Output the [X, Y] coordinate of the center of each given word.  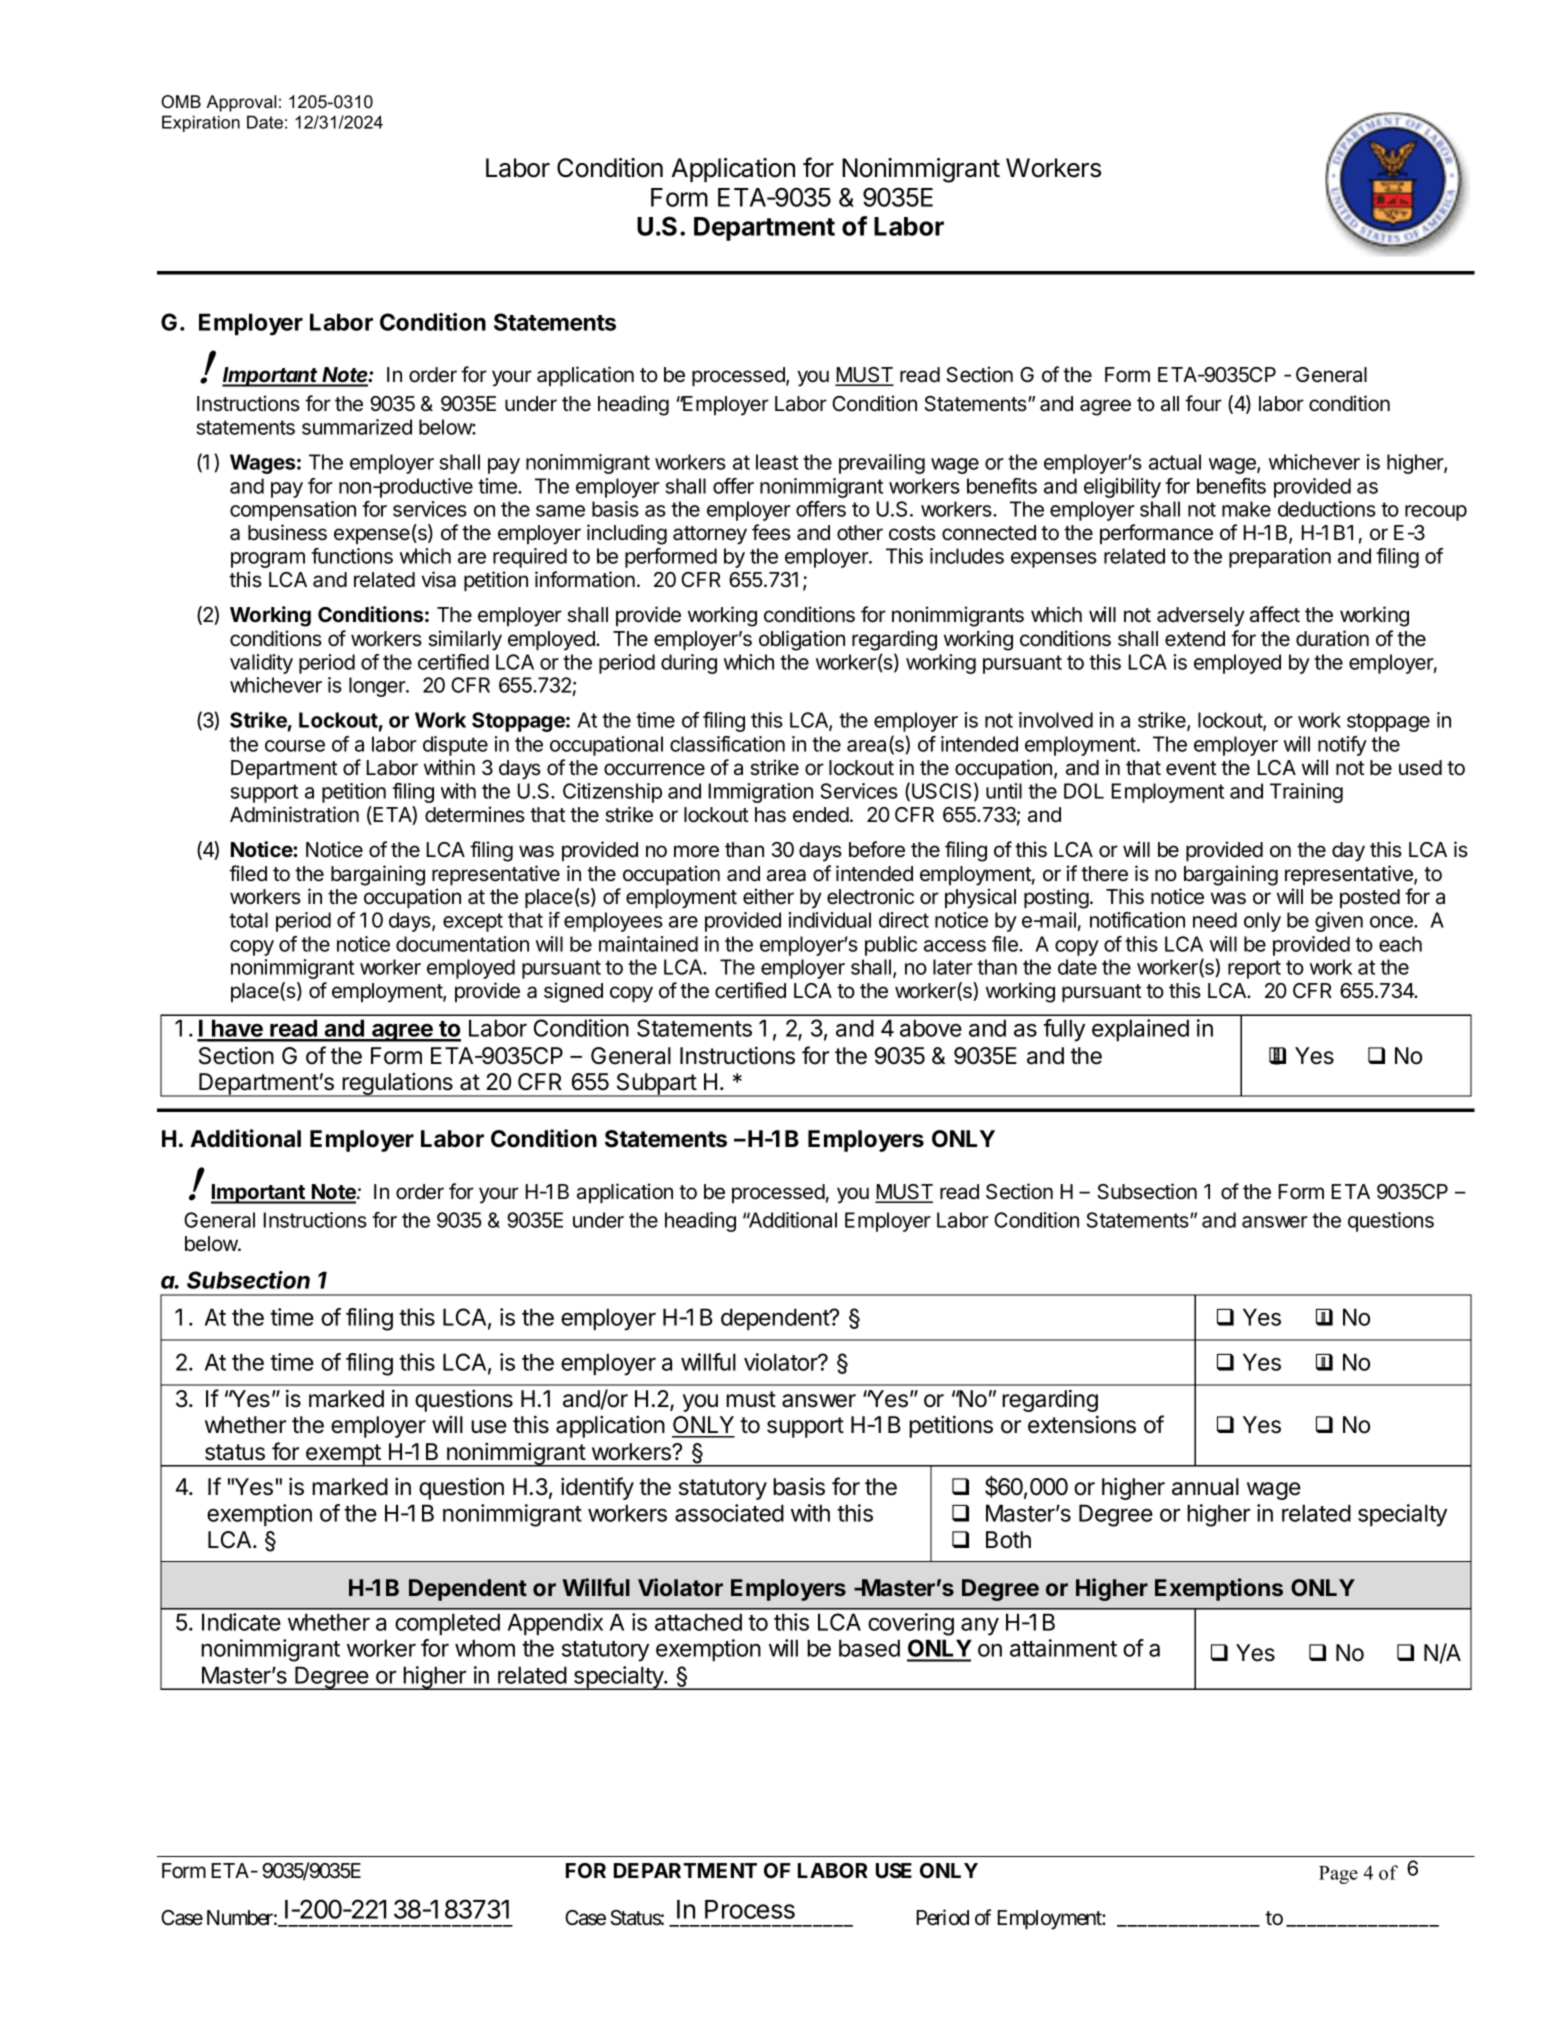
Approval [241, 103]
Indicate [241, 1622]
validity [261, 664]
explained [1140, 1030]
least [777, 462]
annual [1205, 1487]
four [1203, 403]
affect [1275, 614]
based [869, 1648]
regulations [397, 1085]
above [931, 1028]
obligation [802, 640]
